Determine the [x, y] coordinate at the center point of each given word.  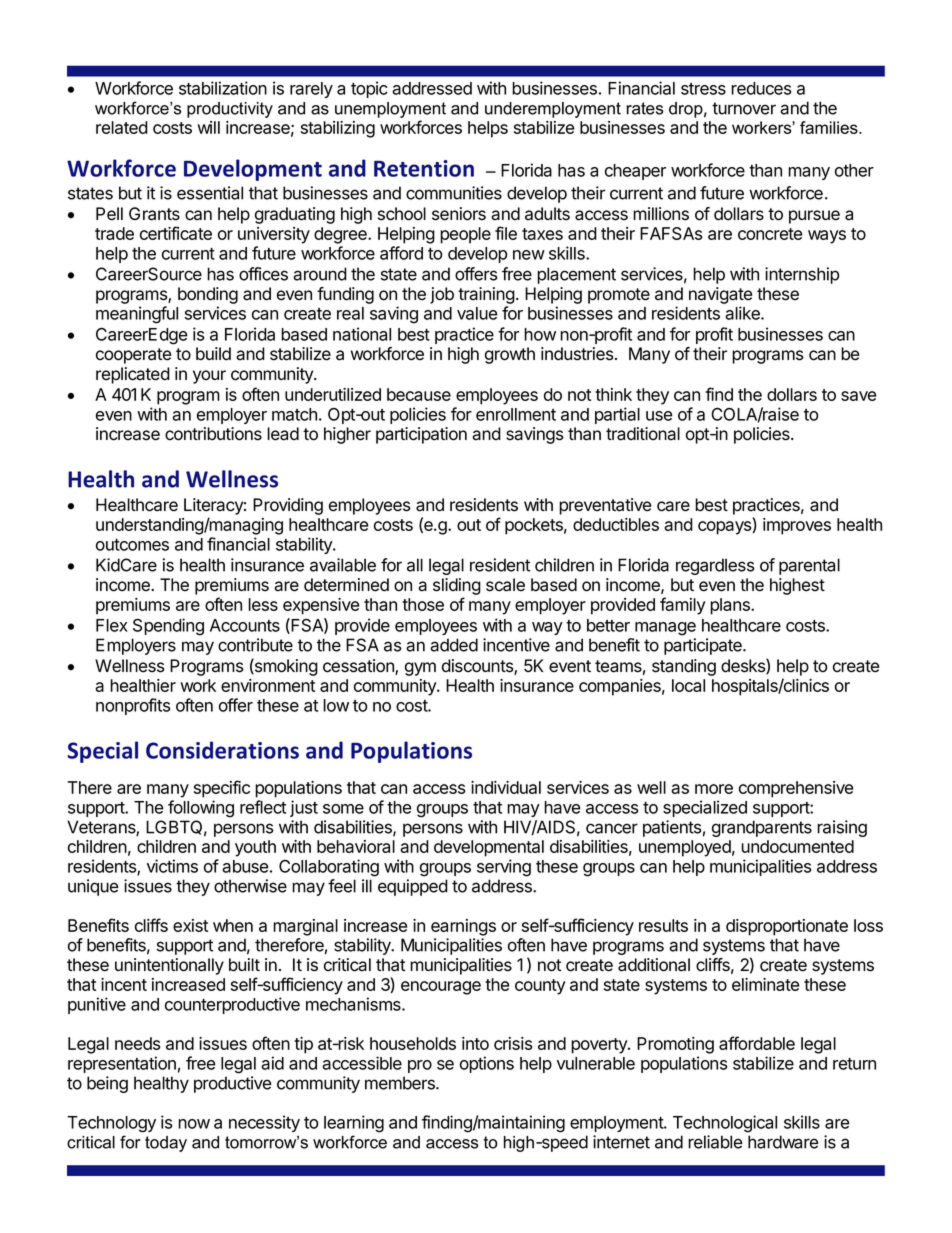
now [194, 1124]
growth [510, 355]
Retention [424, 168]
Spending [168, 627]
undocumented [797, 846]
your [209, 377]
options [487, 1064]
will [208, 127]
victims [172, 866]
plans [731, 606]
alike [743, 313]
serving [504, 868]
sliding [457, 586]
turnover [744, 108]
